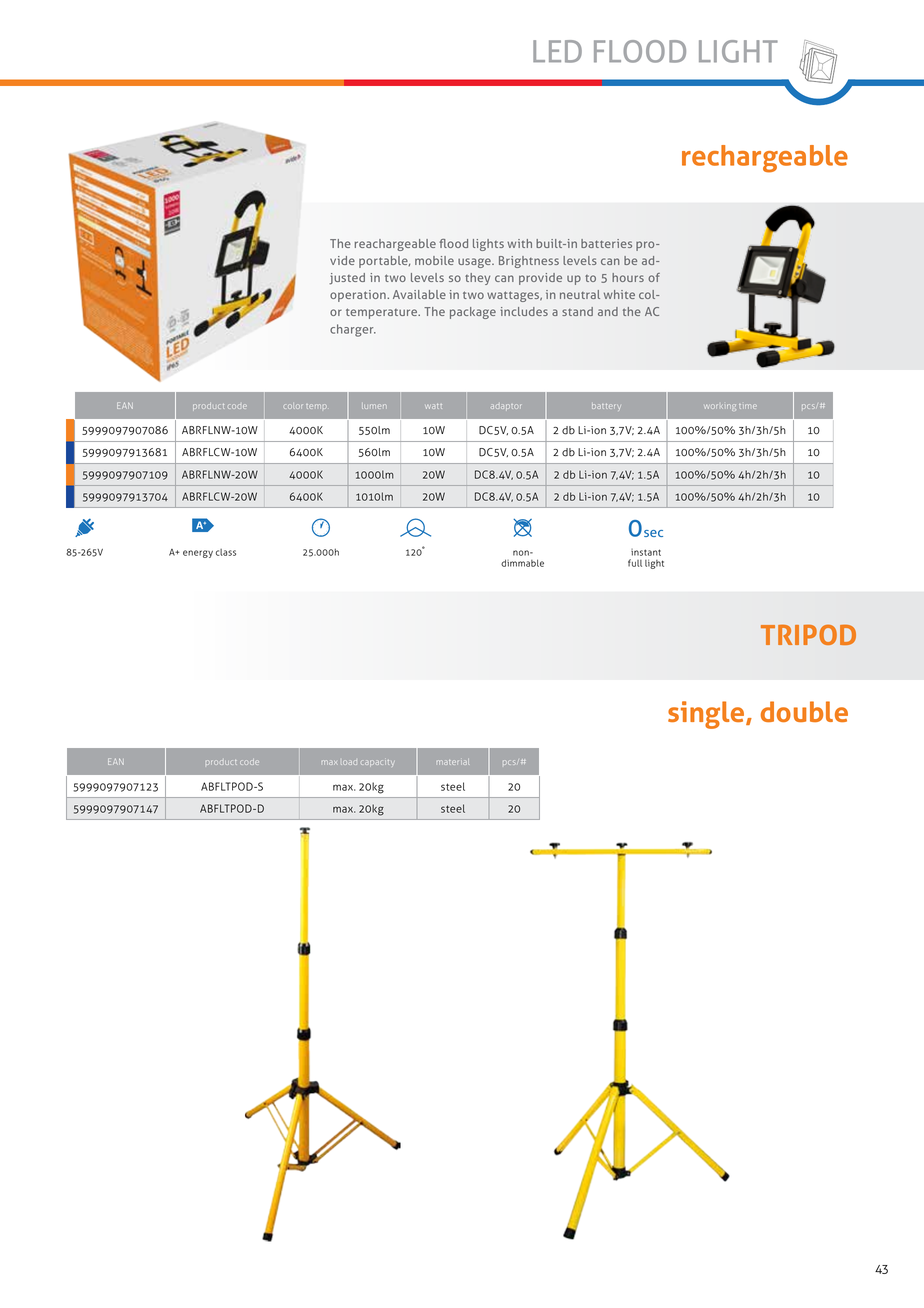 The width and height of the image is (924, 1308). I want to click on rechargeable, so click(765, 159).
